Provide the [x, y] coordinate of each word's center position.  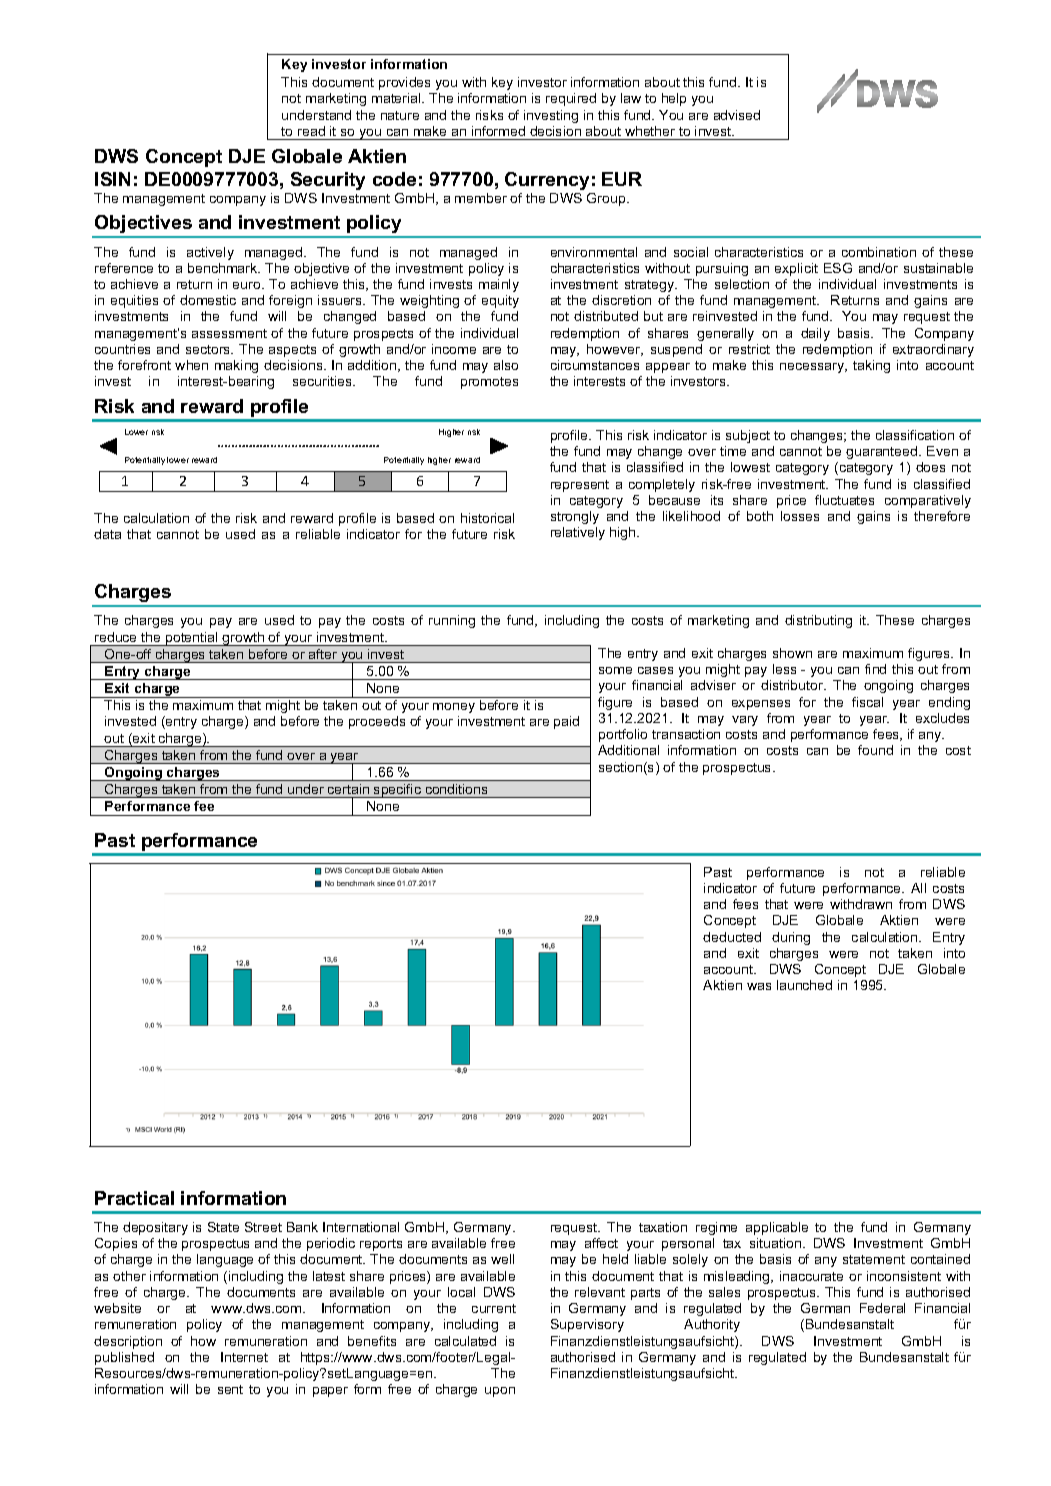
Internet [244, 1357]
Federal [882, 1308]
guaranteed [883, 452]
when [191, 365]
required [571, 99]
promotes [489, 383]
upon [500, 1392]
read [311, 131]
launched [804, 985]
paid [566, 722]
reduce [115, 637]
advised [737, 115]
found [875, 750]
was [759, 986]
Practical [134, 1198]
